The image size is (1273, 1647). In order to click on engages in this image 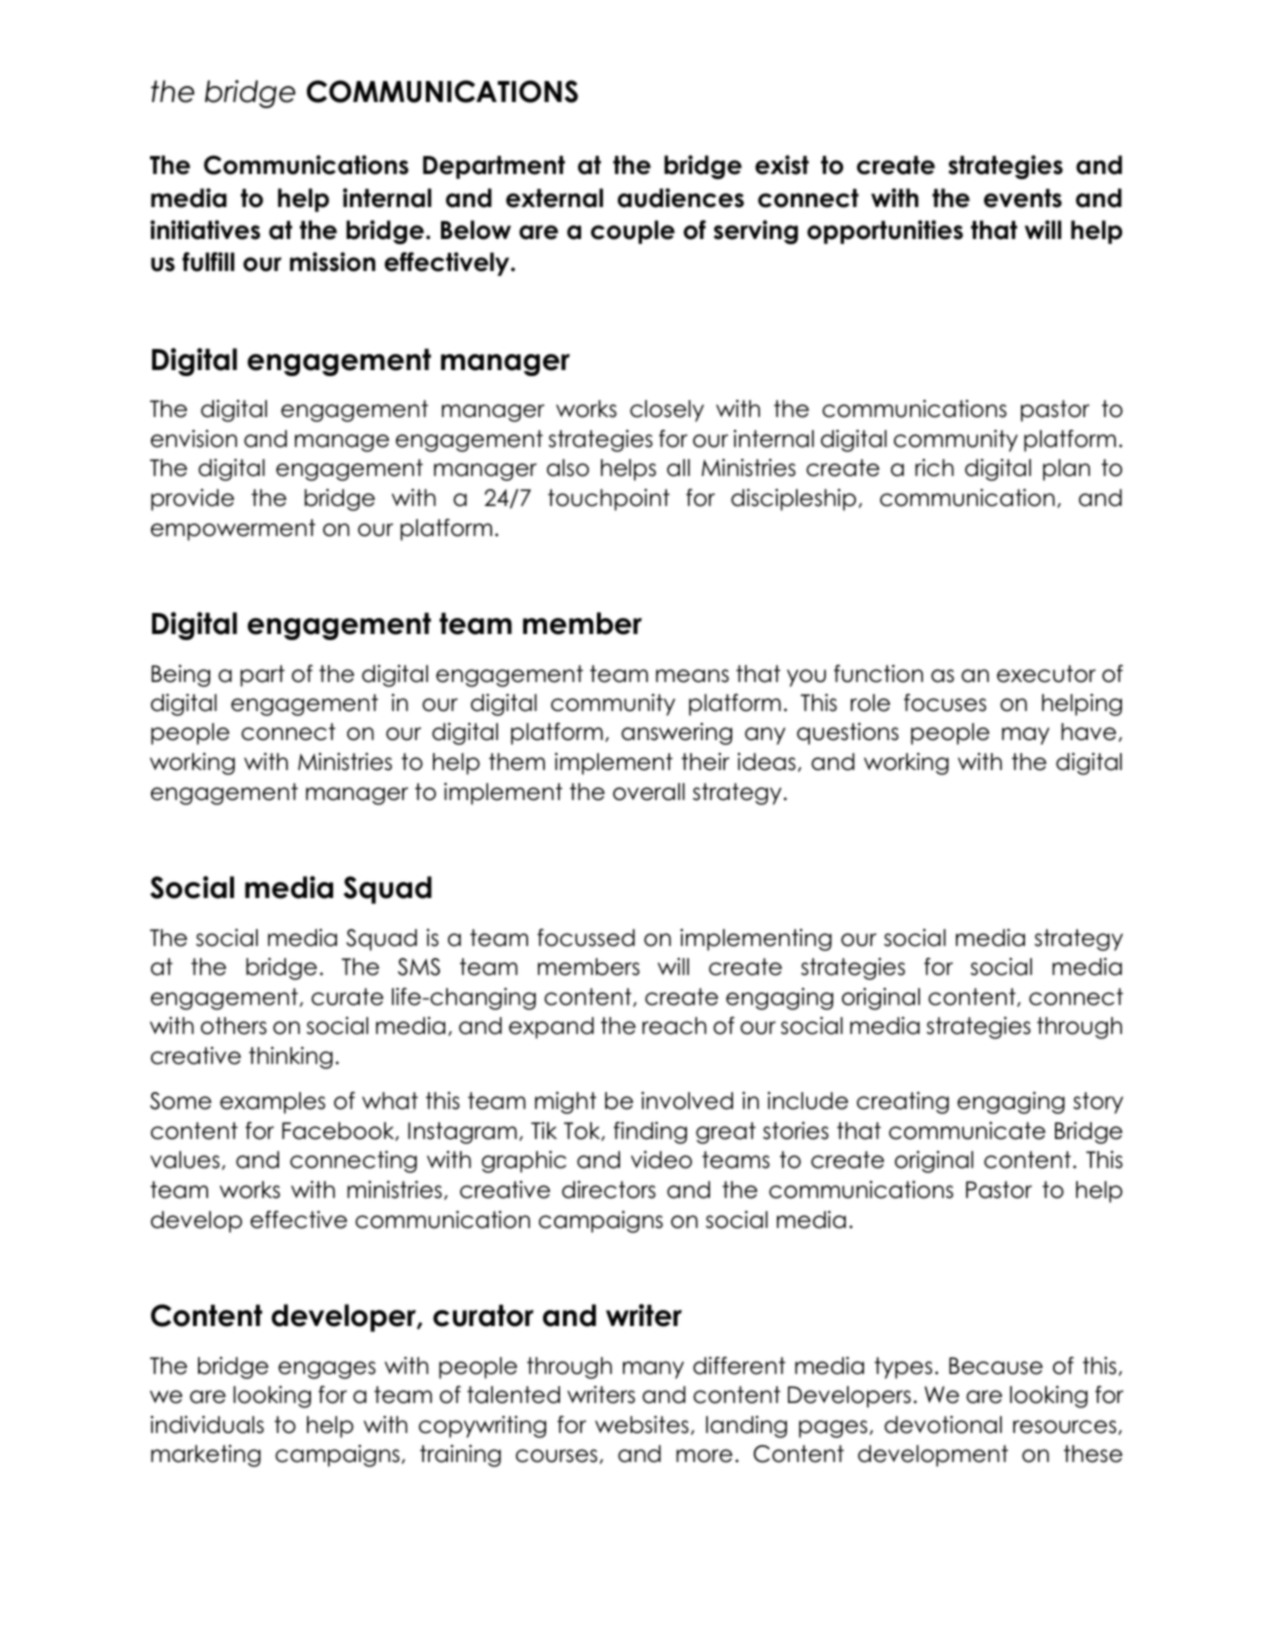, I will do `click(327, 1370)`.
